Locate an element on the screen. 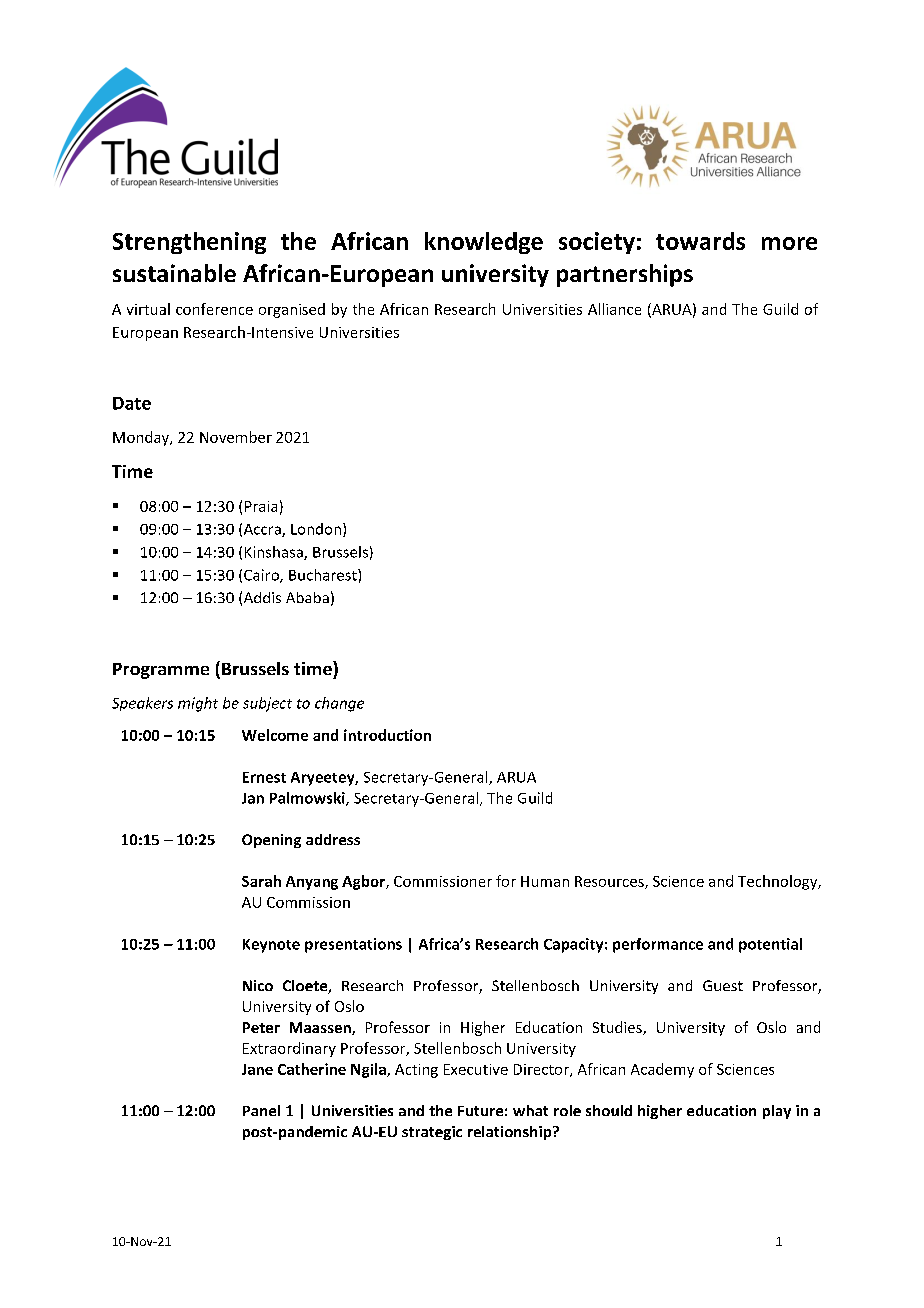 This screenshot has height=1308, width=924. November is located at coordinates (236, 437).
